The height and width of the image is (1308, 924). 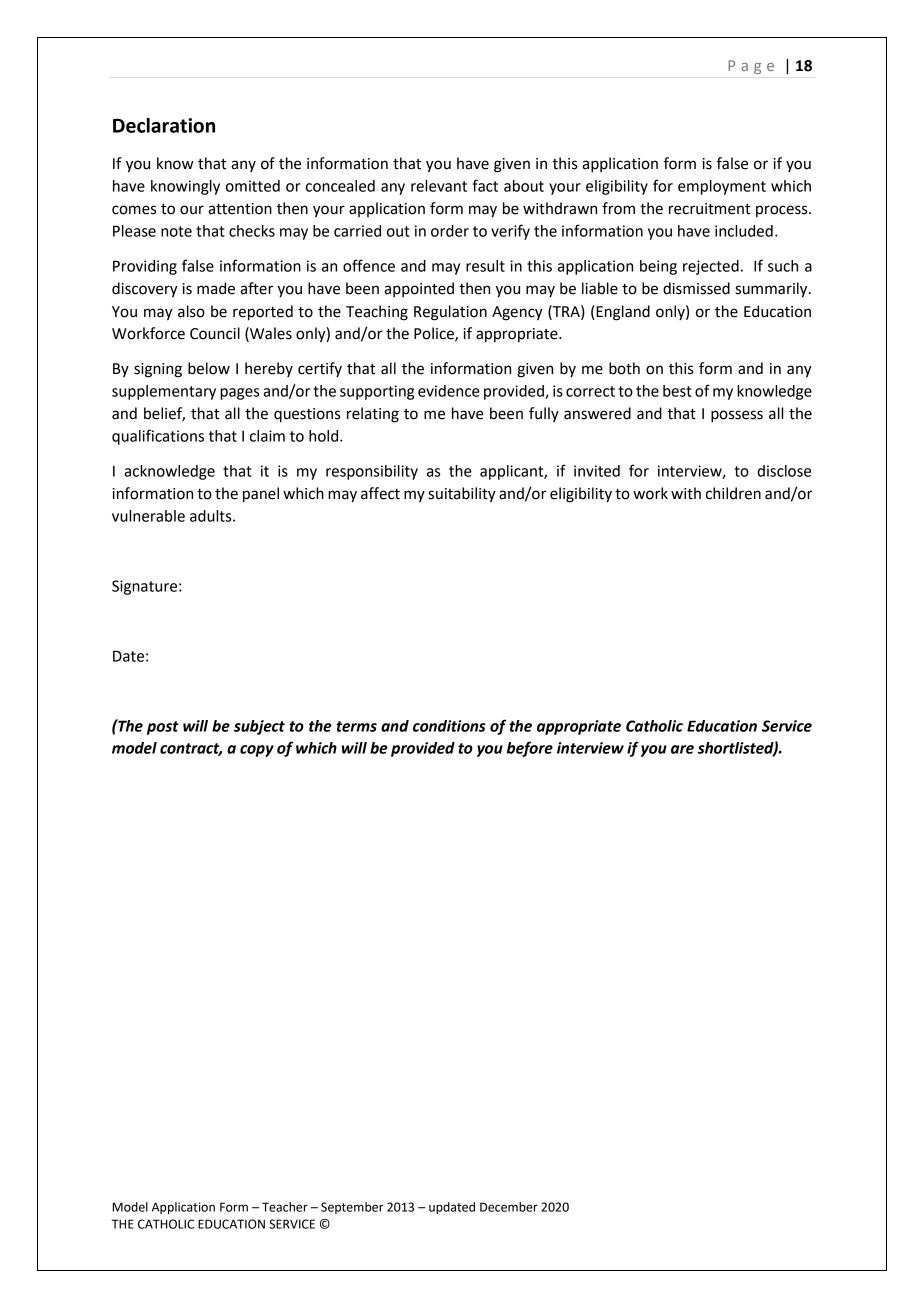 What do you see at coordinates (449, 726) in the image?
I see `conditions` at bounding box center [449, 726].
